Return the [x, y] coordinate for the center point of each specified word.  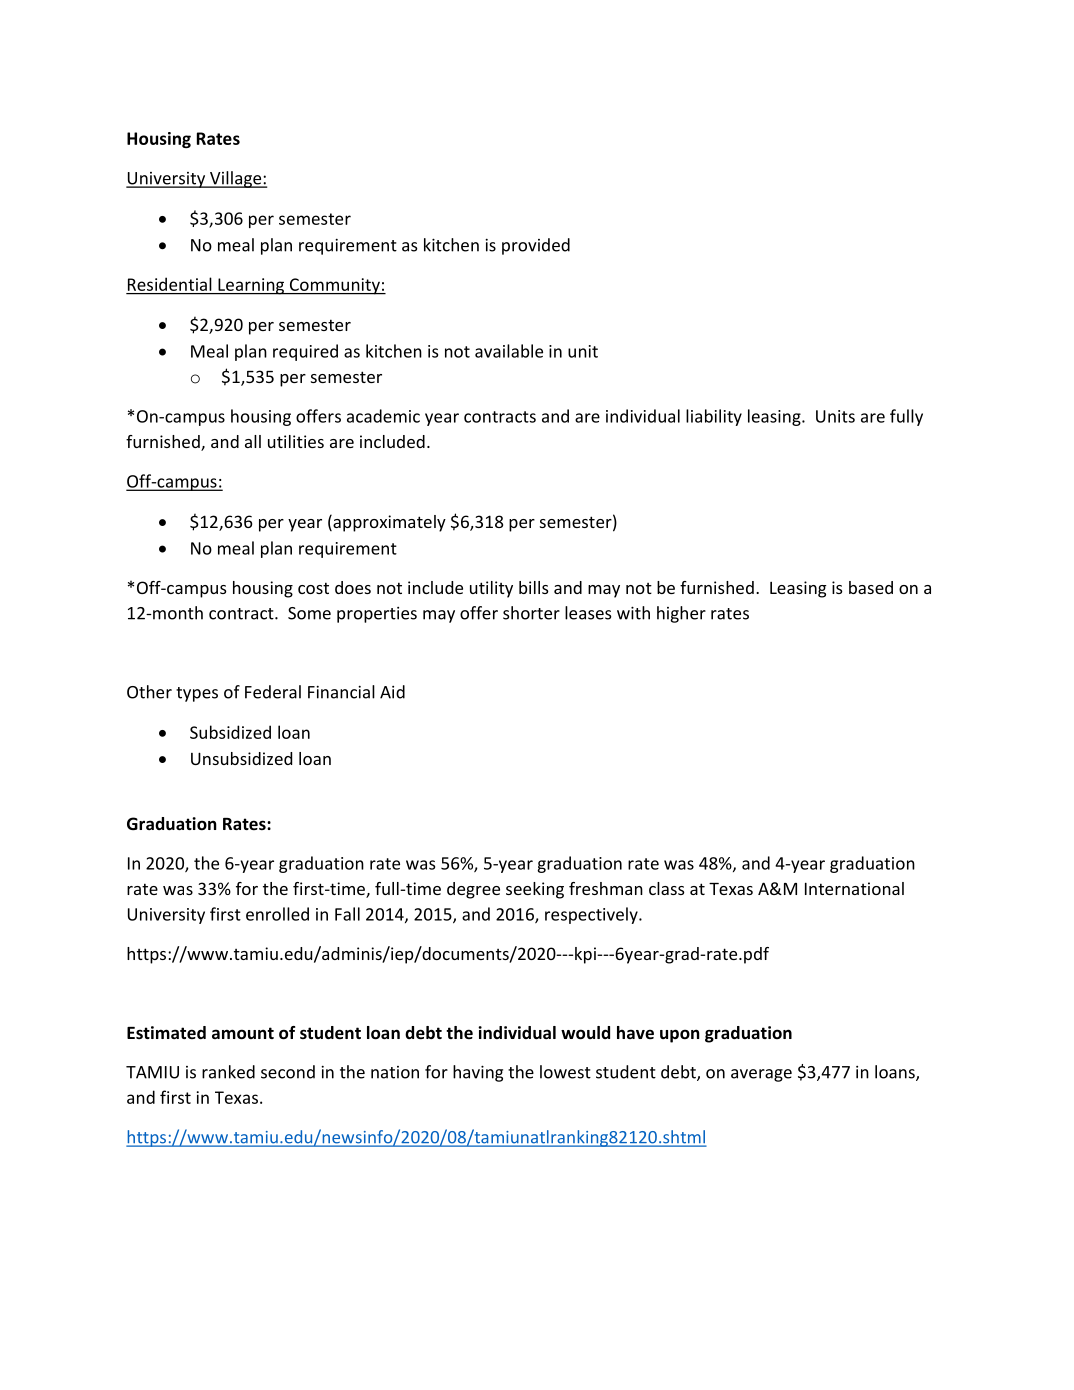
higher [681, 614]
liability [714, 417]
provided [536, 246]
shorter [531, 613]
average [761, 1075]
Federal [273, 692]
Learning [251, 286]
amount [243, 1033]
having [478, 1073]
